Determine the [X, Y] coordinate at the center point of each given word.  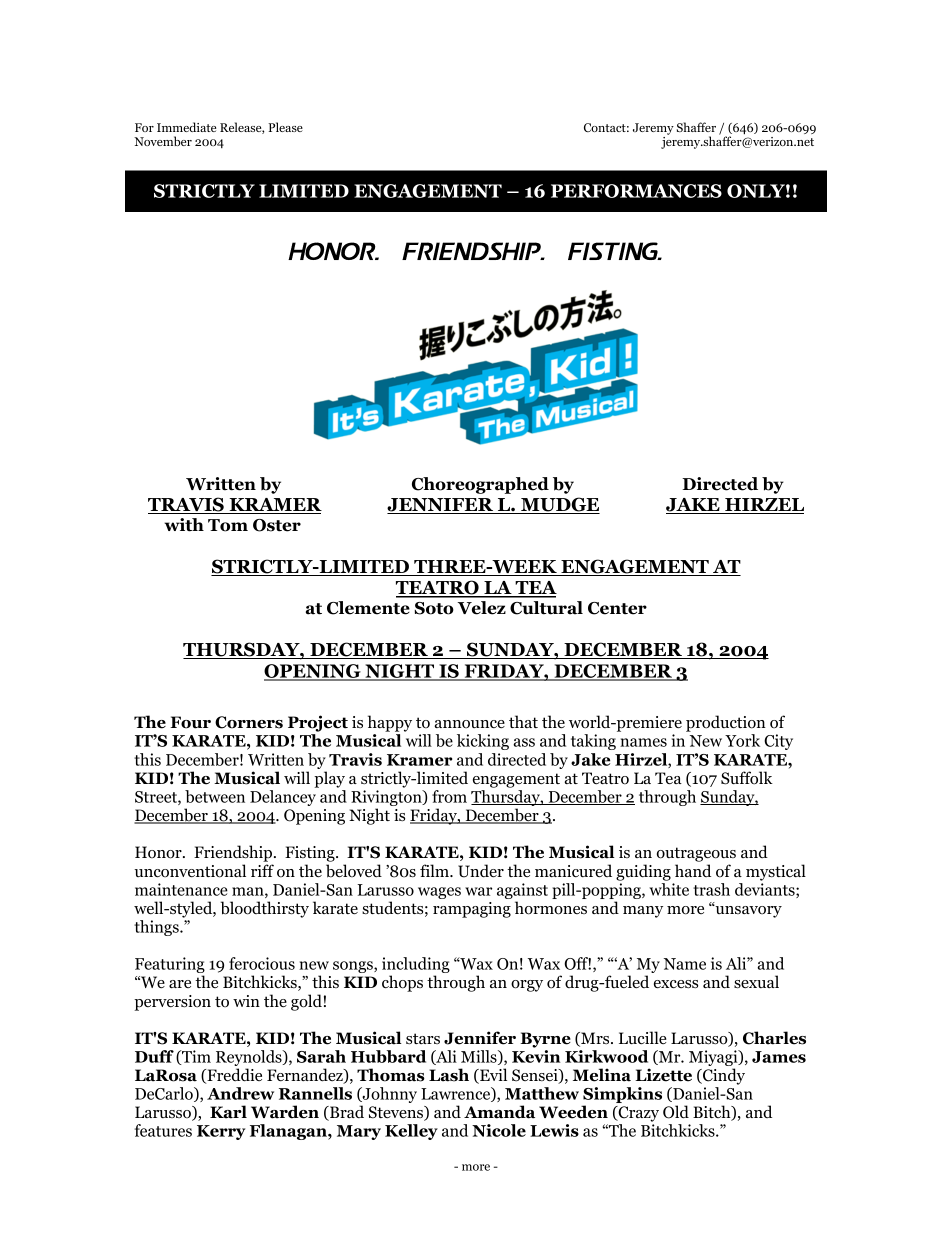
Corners [249, 722]
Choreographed [480, 485]
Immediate [186, 127]
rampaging [472, 910]
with [184, 525]
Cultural [546, 608]
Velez [482, 608]
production [726, 723]
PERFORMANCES [636, 191]
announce [469, 724]
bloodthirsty [265, 909]
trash [711, 889]
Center [617, 608]
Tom [228, 525]
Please [285, 127]
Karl [228, 1112]
